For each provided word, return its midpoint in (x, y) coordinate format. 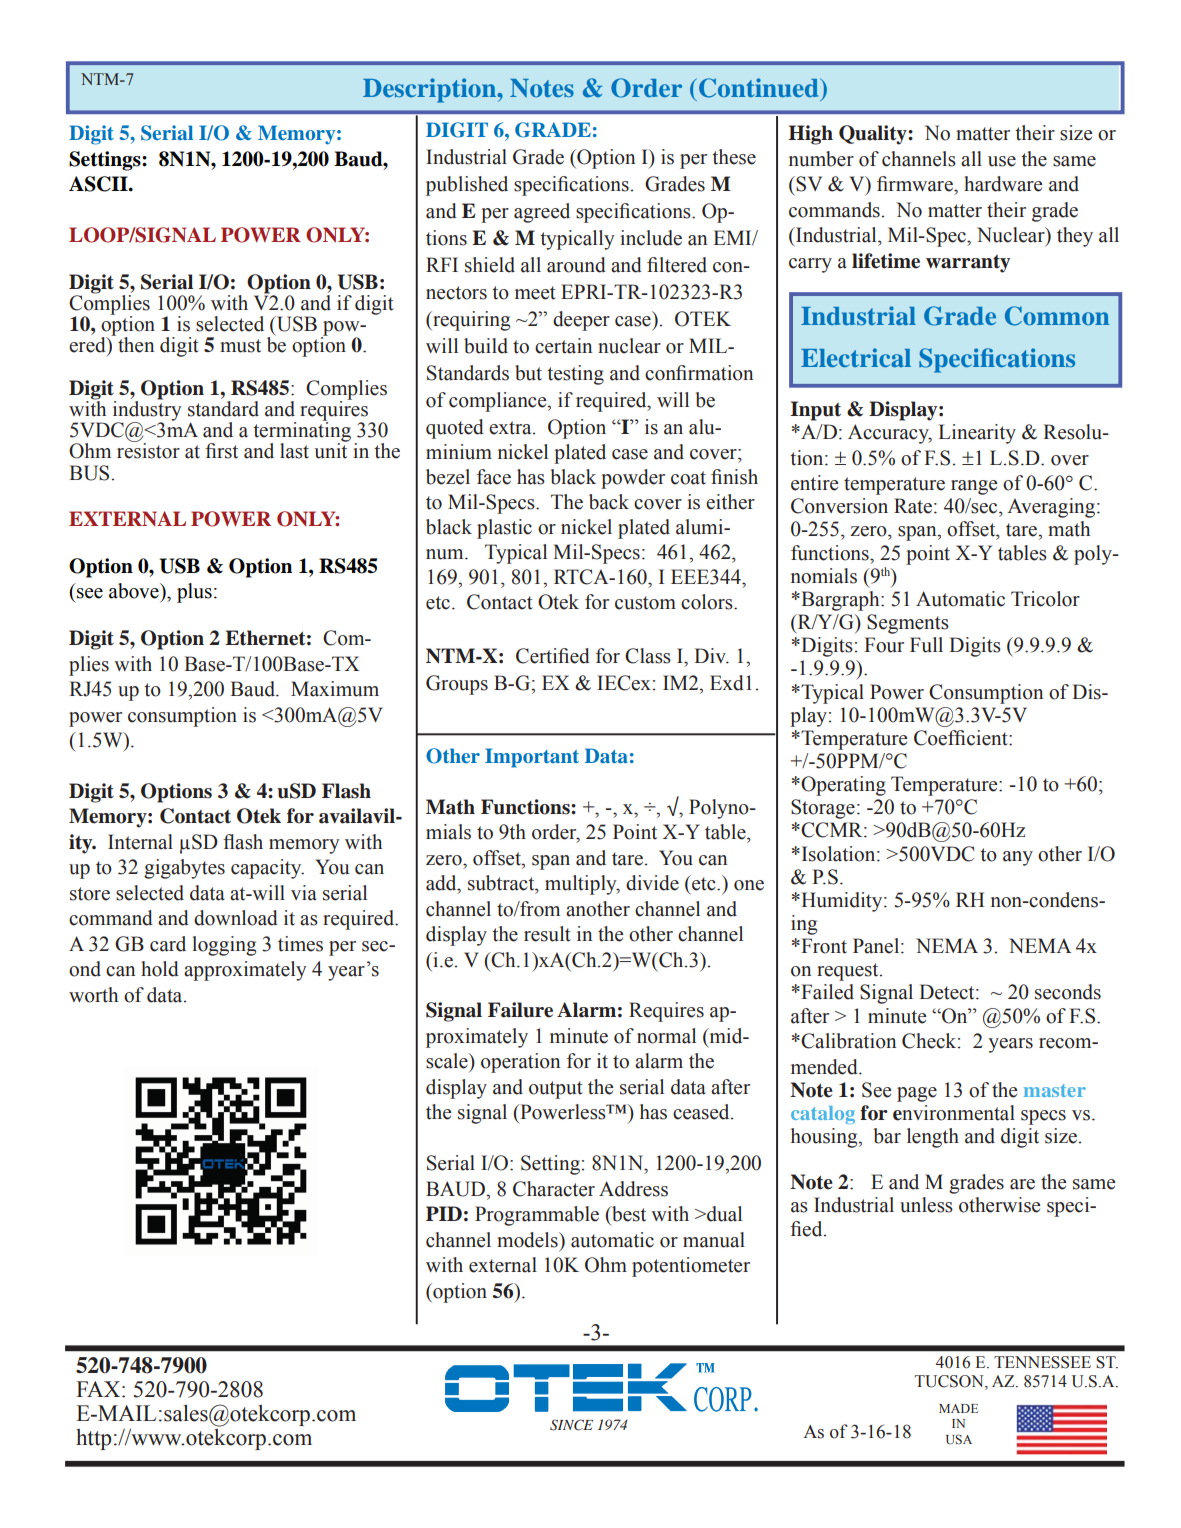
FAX (99, 1389)
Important (532, 758)
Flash (346, 791)
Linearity (977, 434)
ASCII (99, 184)
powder (633, 479)
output (556, 1090)
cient (988, 738)
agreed (542, 213)
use (1002, 161)
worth (93, 995)
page (917, 1094)
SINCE (571, 1425)
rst (227, 452)
